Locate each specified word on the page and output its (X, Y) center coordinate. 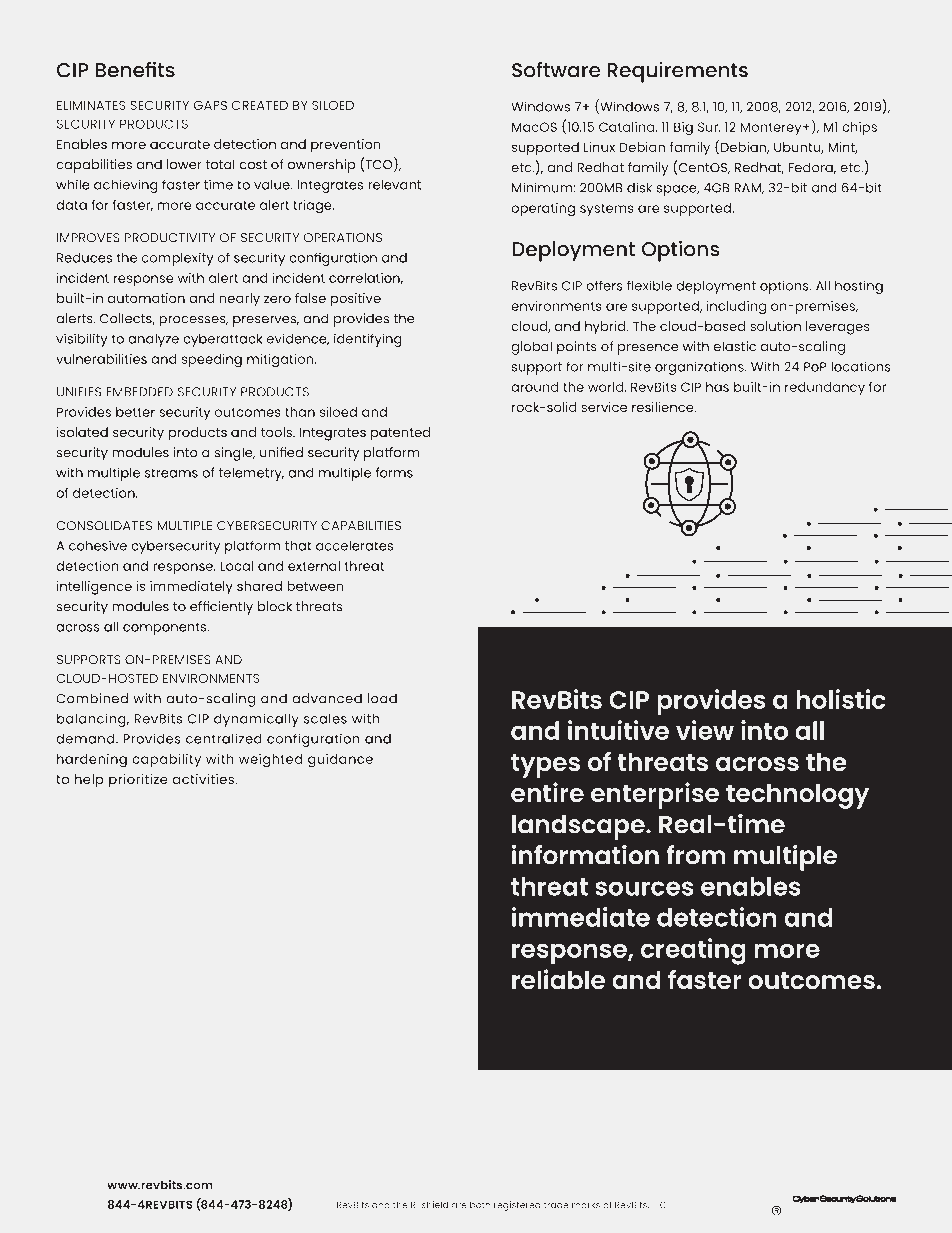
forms (394, 472)
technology (797, 796)
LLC (659, 1205)
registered (517, 1206)
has (717, 387)
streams (171, 473)
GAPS (210, 105)
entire (547, 792)
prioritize (138, 781)
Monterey (772, 128)
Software (556, 69)
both (480, 1205)
